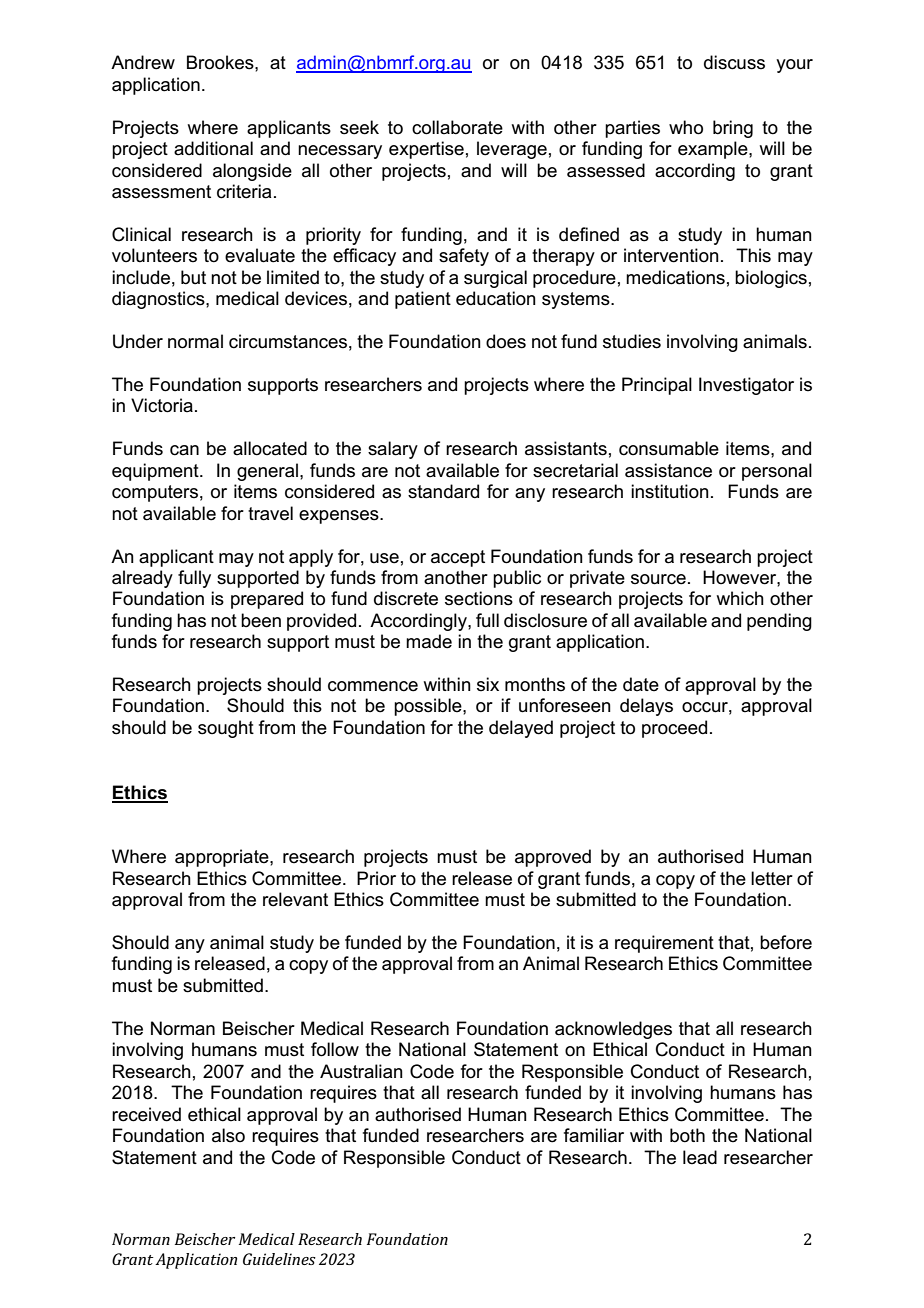 The width and height of the document is (924, 1308). I want to click on Guidelines, so click(279, 1259).
